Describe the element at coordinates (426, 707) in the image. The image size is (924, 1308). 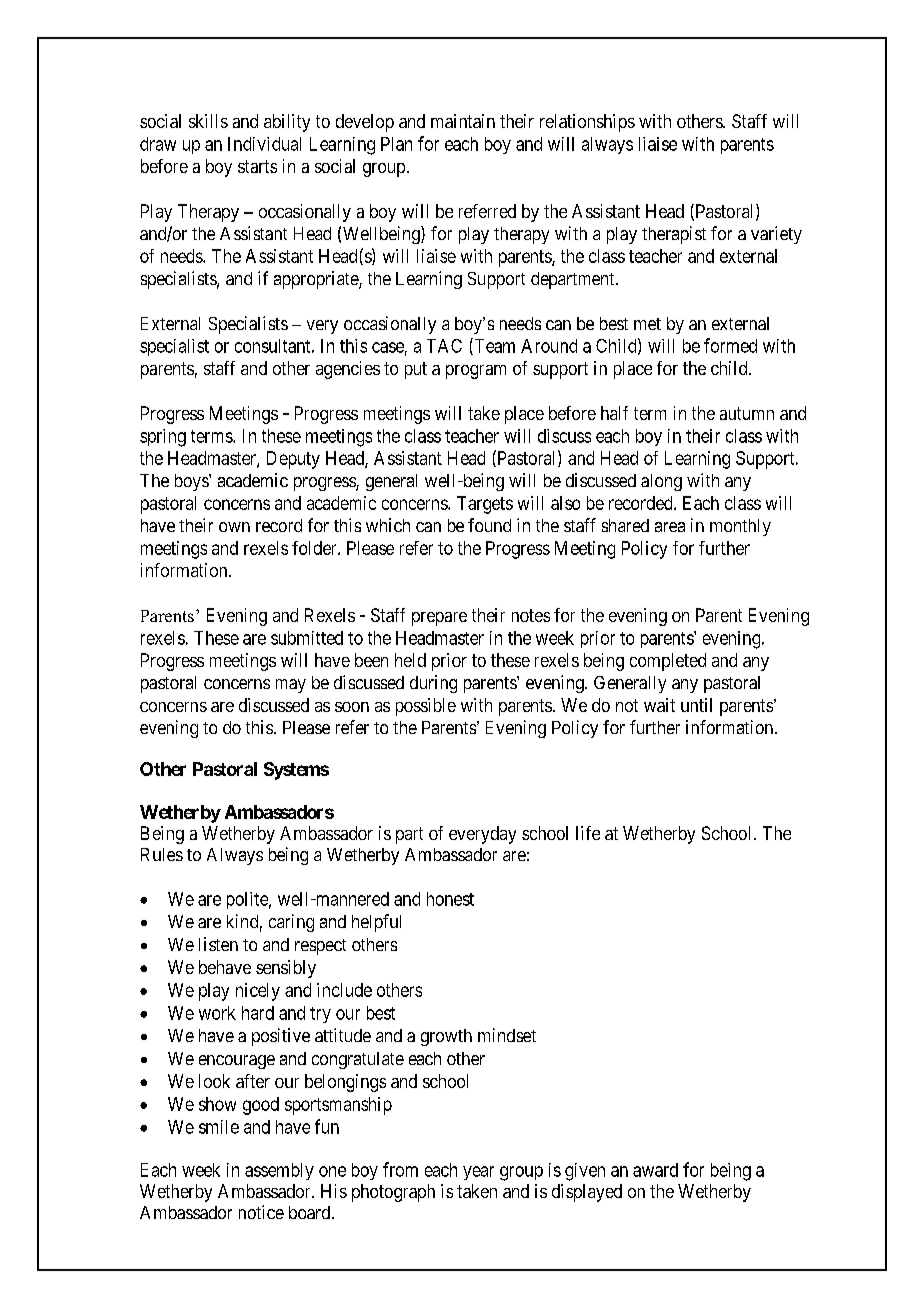
I see `possible` at that location.
